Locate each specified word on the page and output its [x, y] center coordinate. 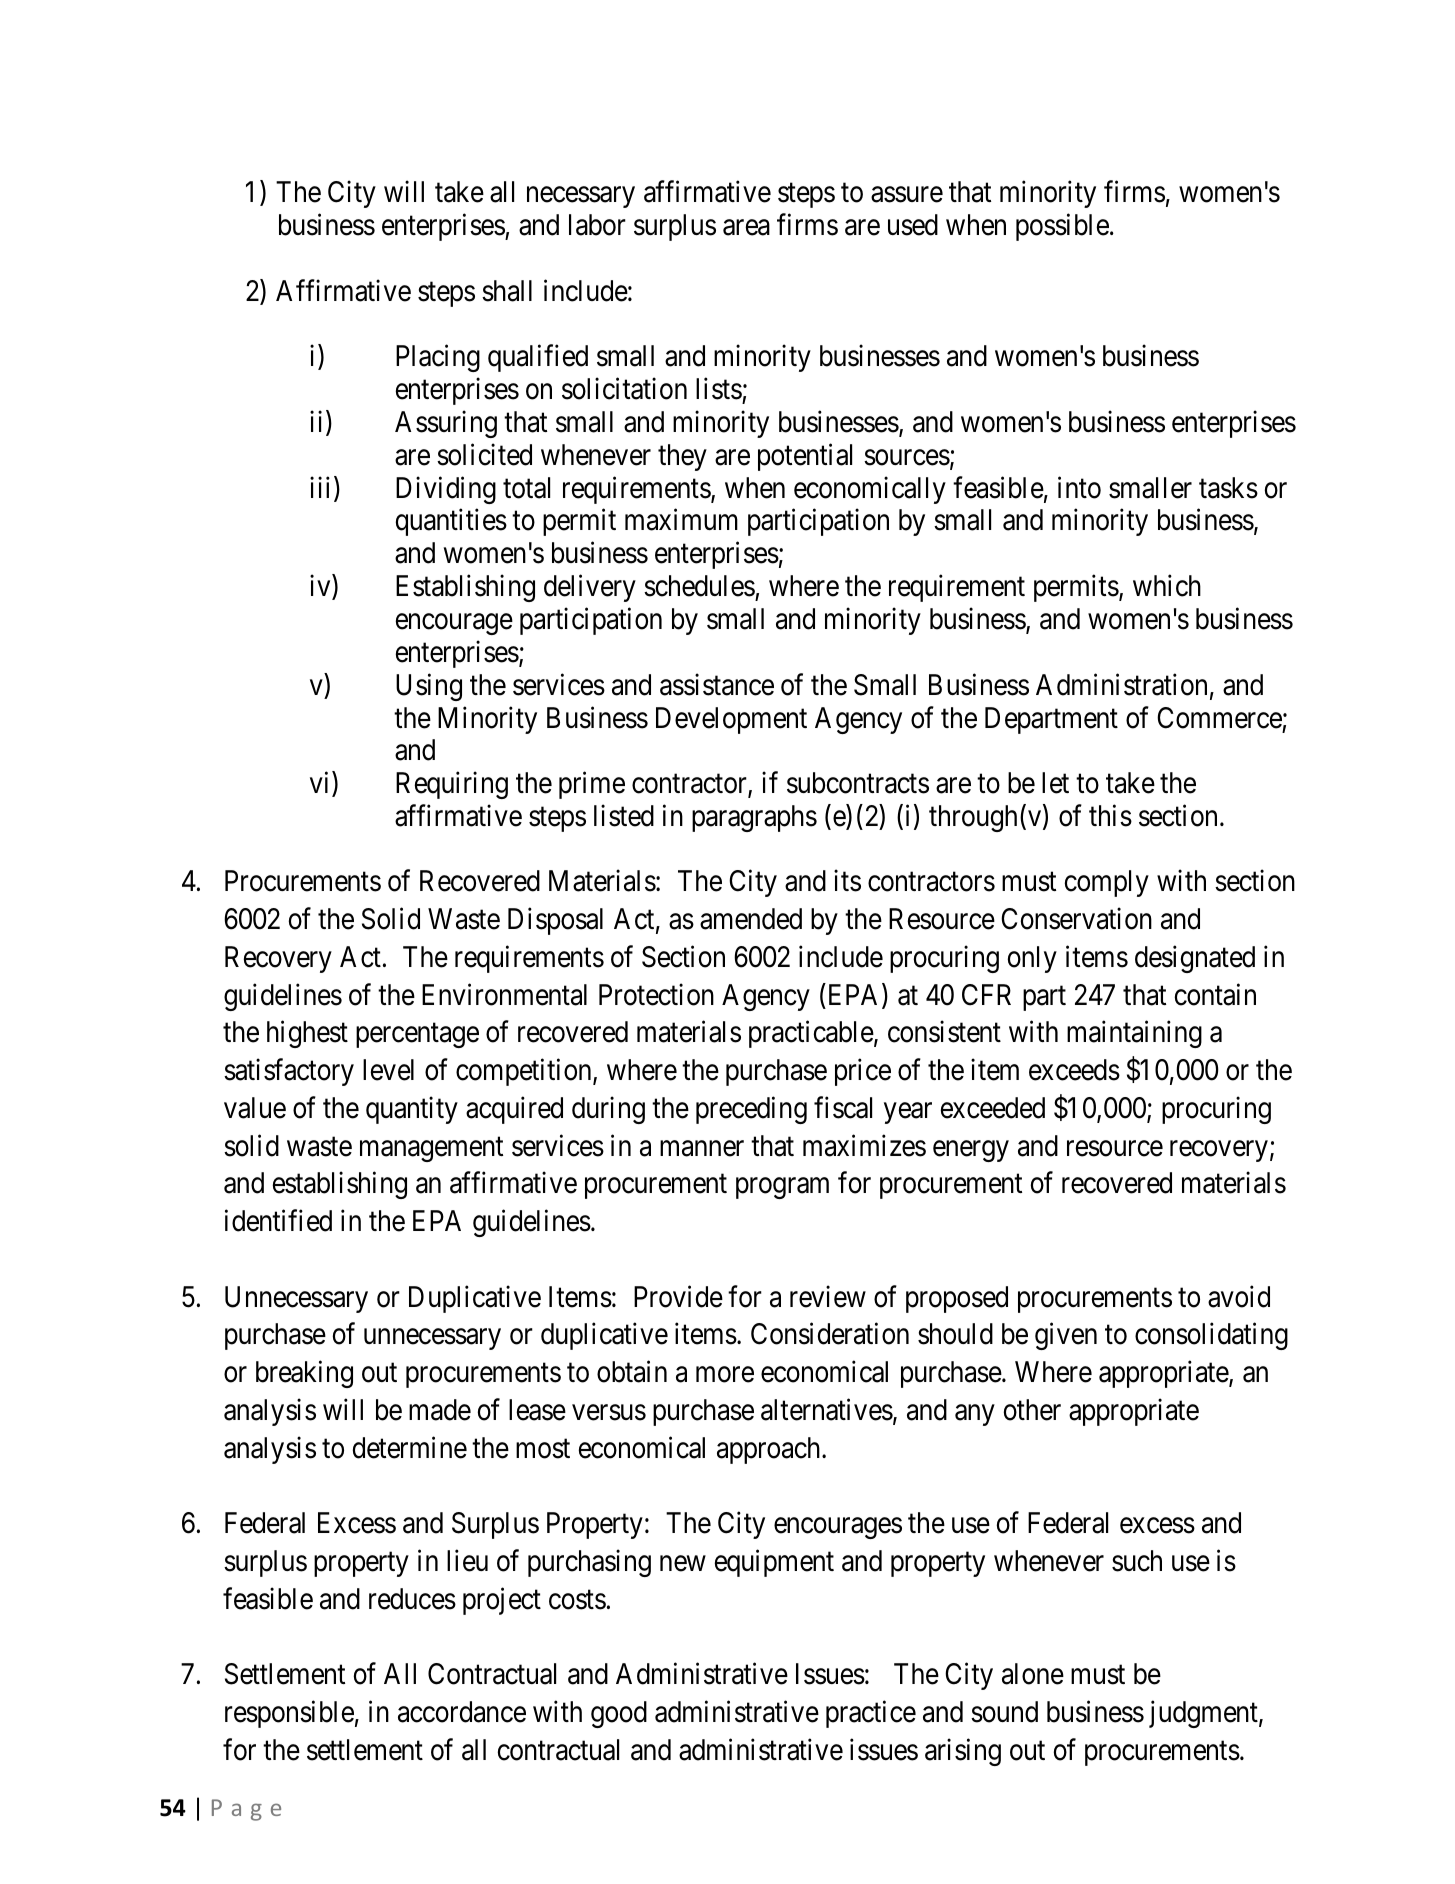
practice [871, 1714]
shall [507, 291]
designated [1195, 959]
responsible [289, 1714]
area [746, 228]
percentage [417, 1036]
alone [1033, 1674]
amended [751, 919]
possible [1062, 227]
